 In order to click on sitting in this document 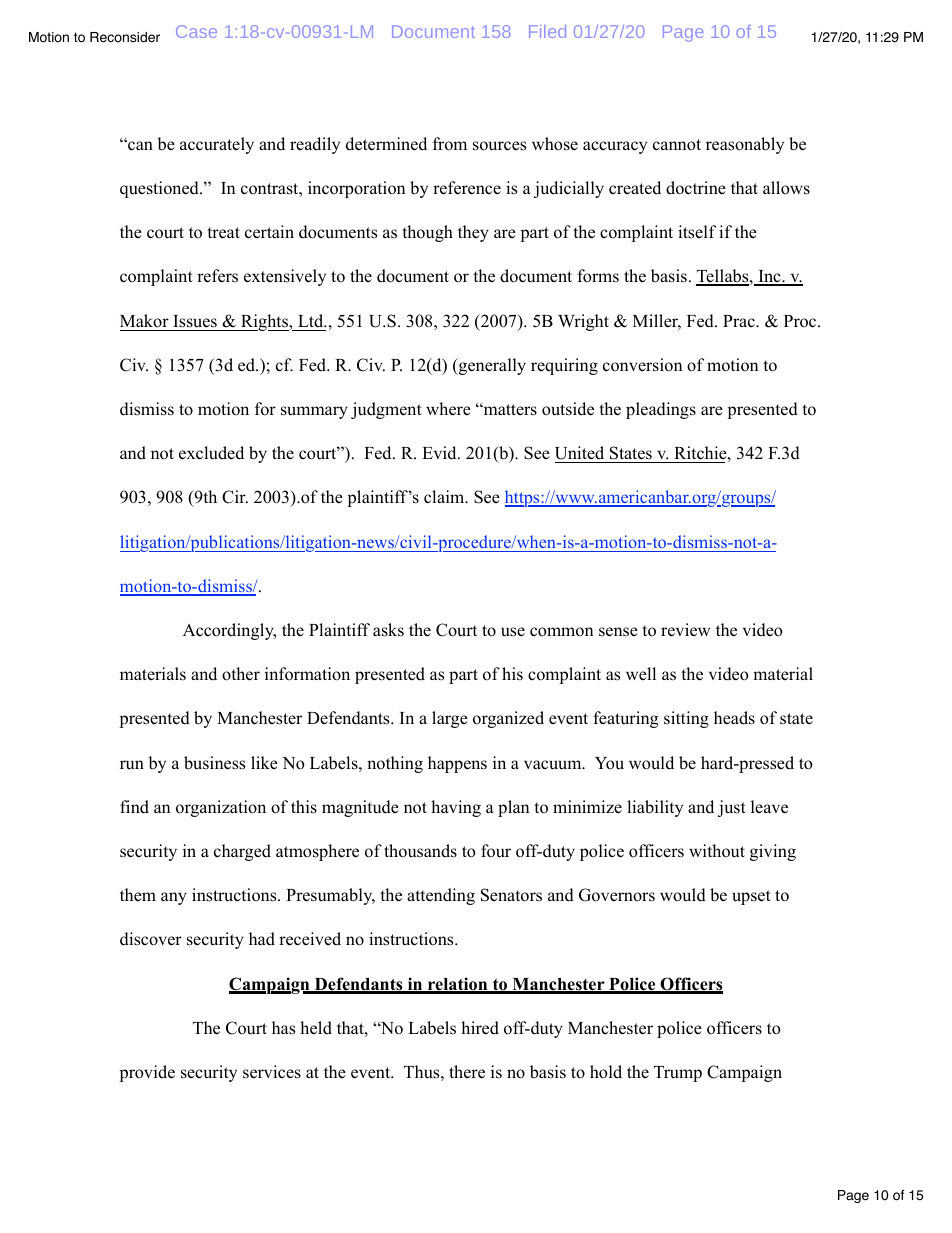, I will do `click(686, 719)`.
